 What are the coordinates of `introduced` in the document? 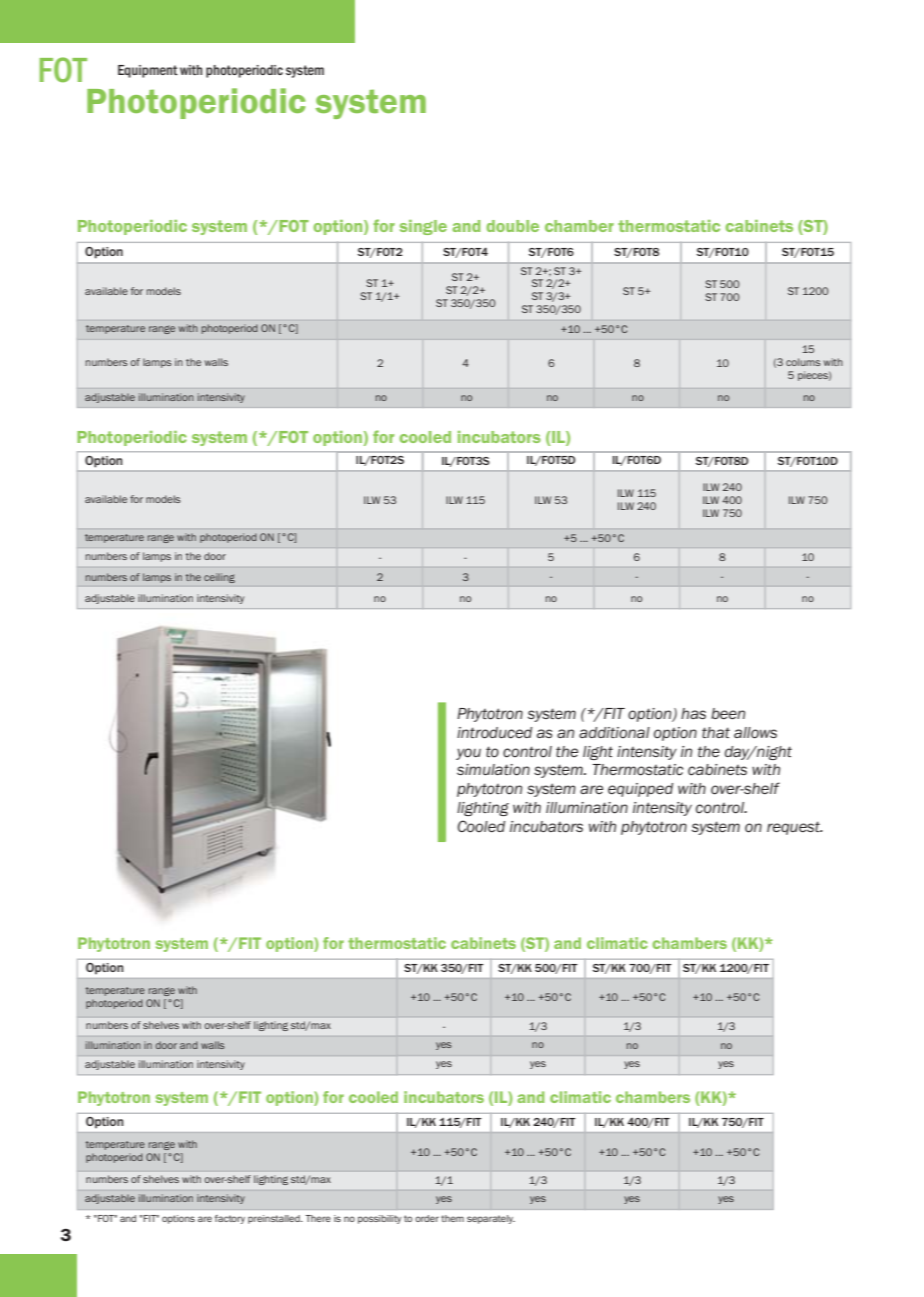 It's located at (494, 733).
